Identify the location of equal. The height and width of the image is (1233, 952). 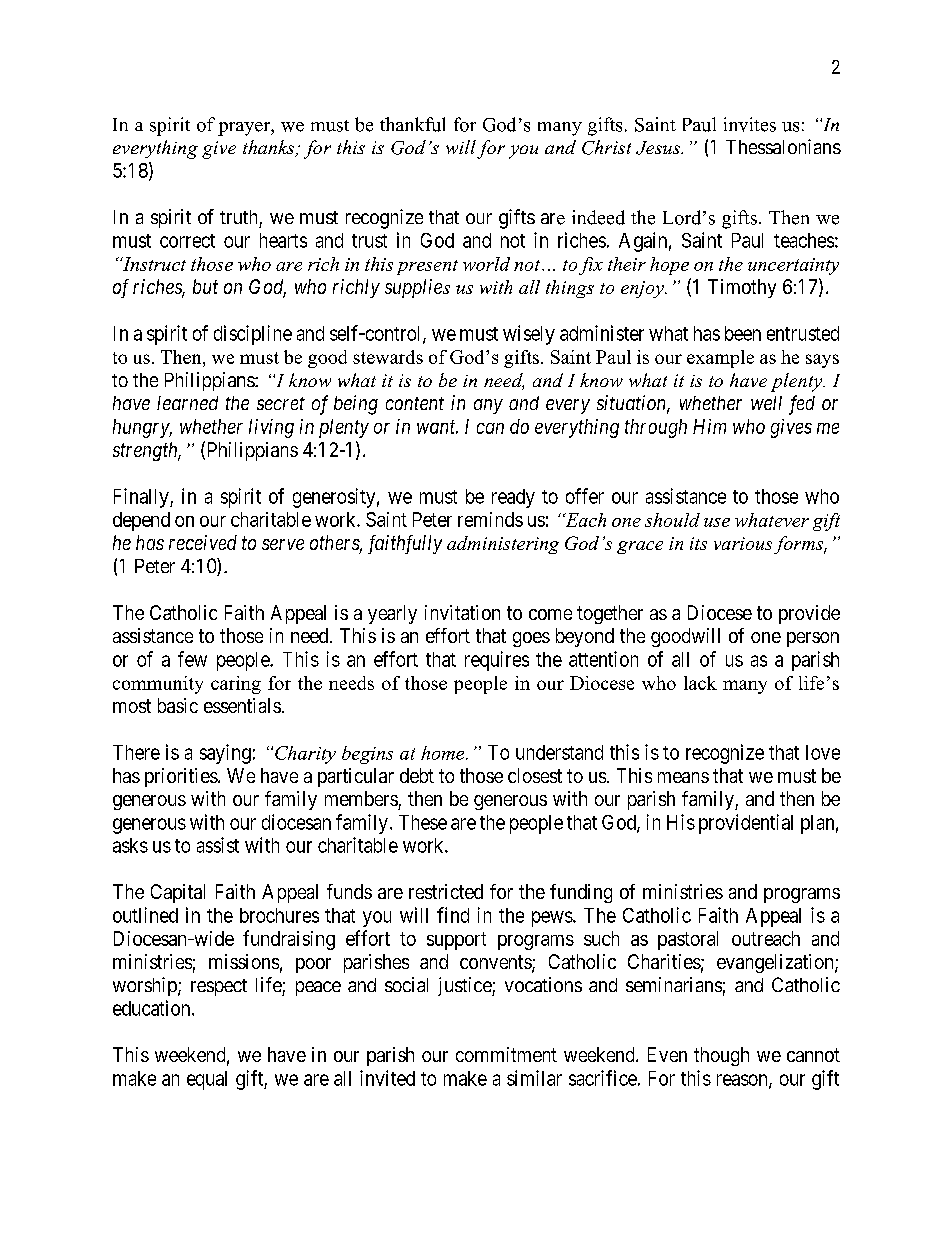
(207, 1080).
